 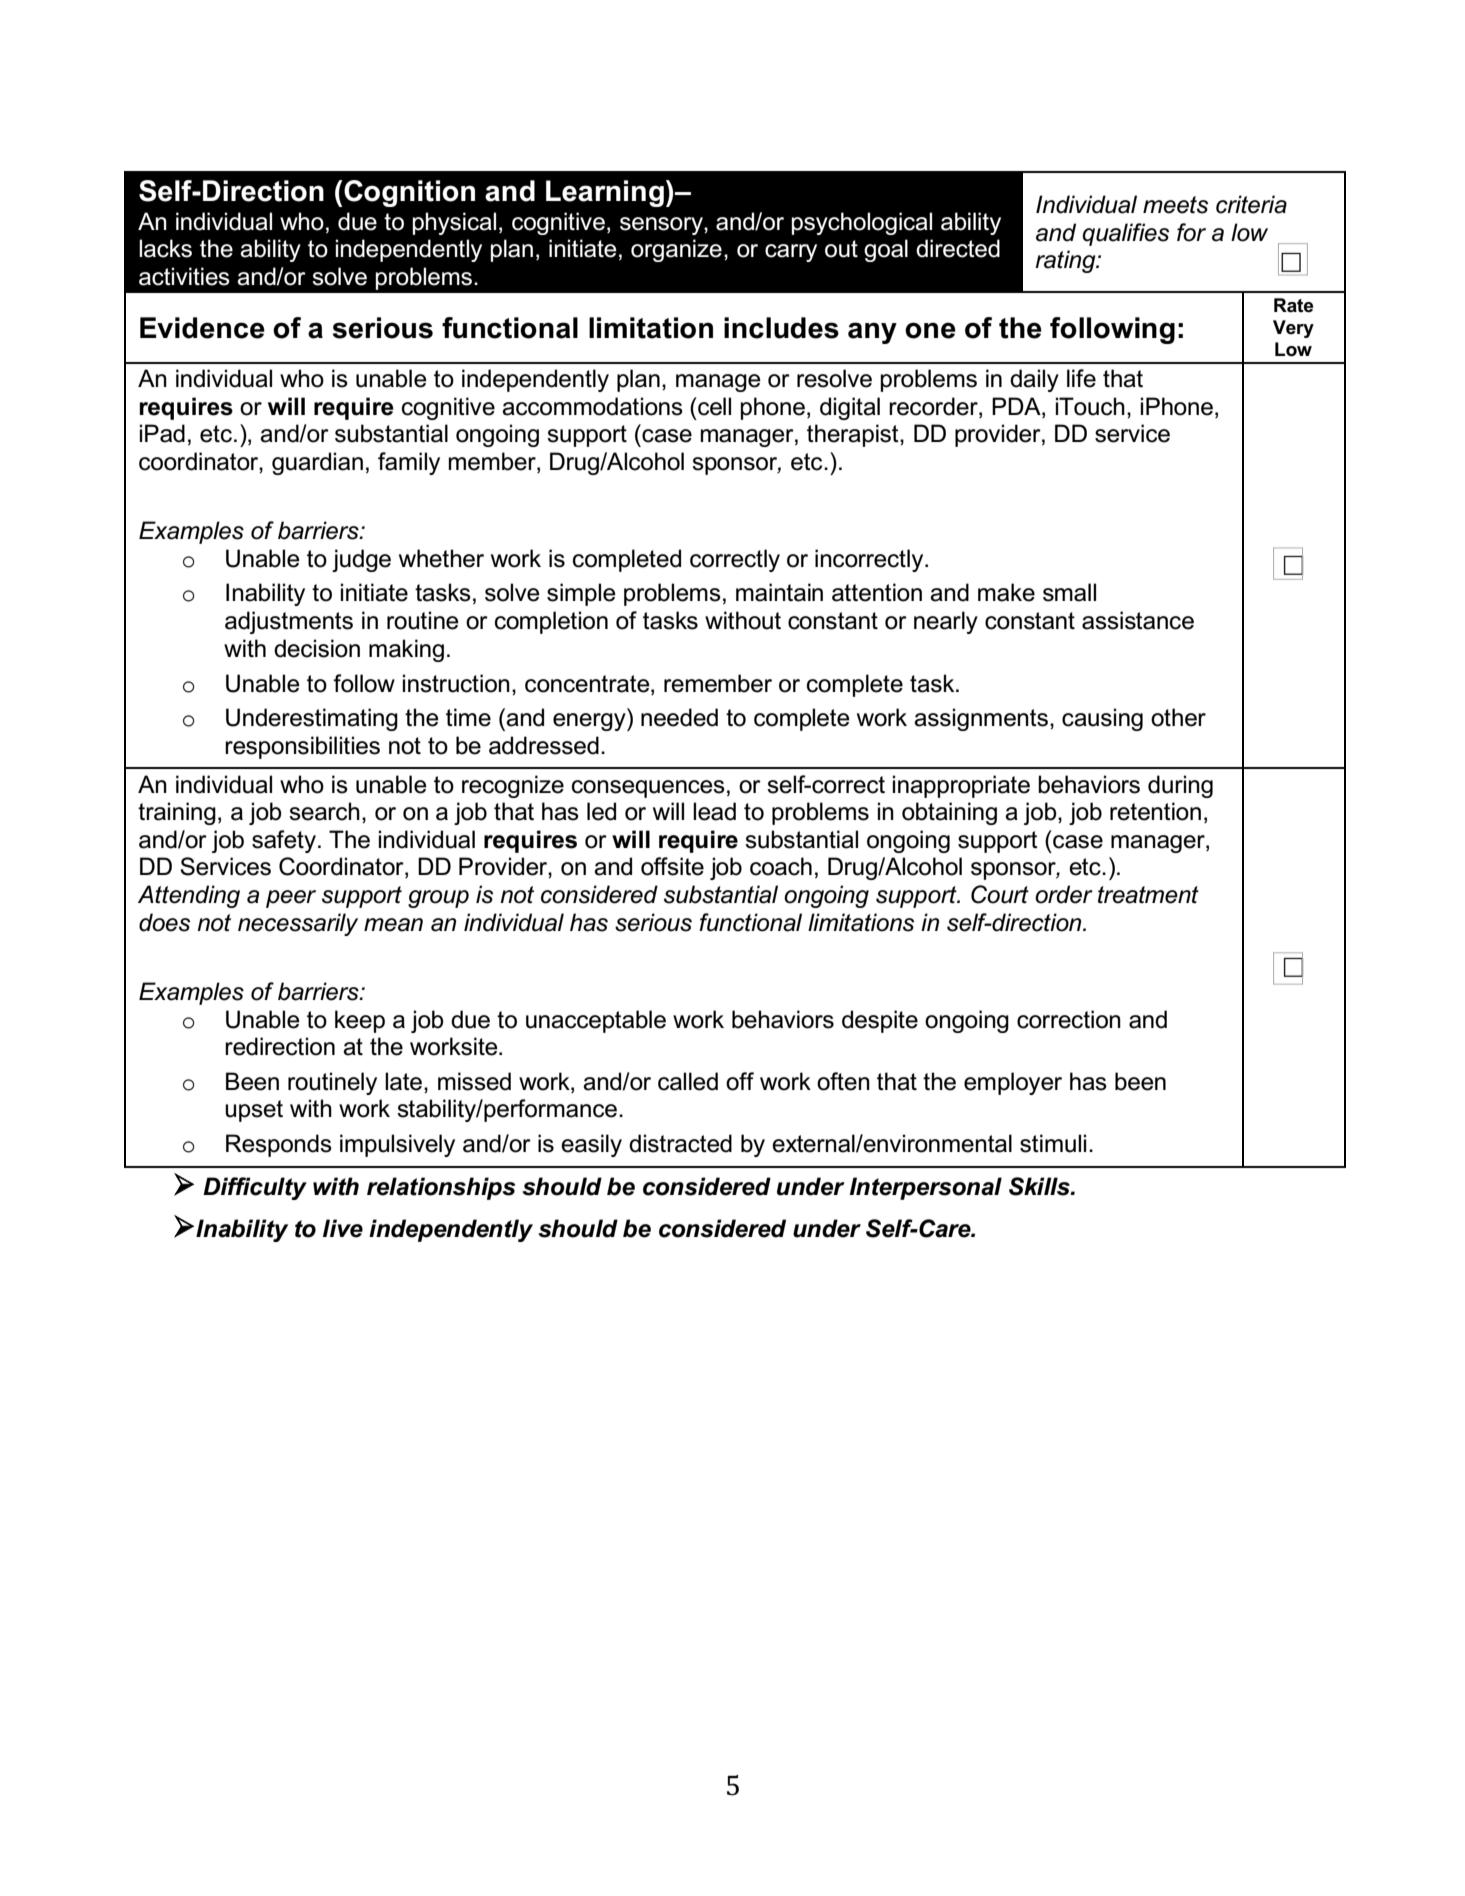 What do you see at coordinates (408, 193) in the image?
I see `Cognition` at bounding box center [408, 193].
